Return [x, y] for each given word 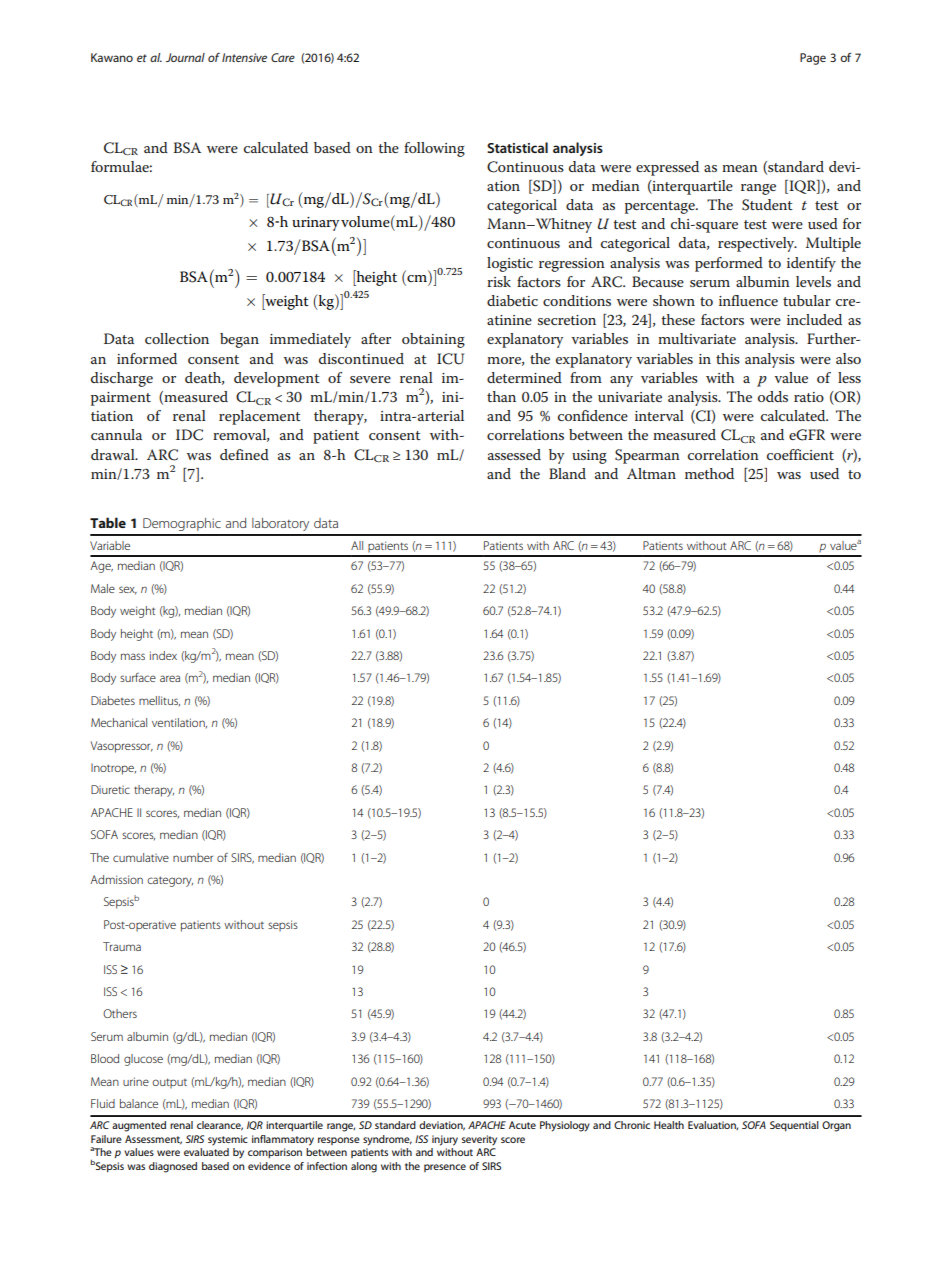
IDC [189, 435]
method [709, 473]
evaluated [206, 1152]
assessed [514, 454]
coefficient [800, 454]
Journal [185, 57]
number [193, 857]
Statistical [517, 147]
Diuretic [110, 789]
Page [813, 59]
